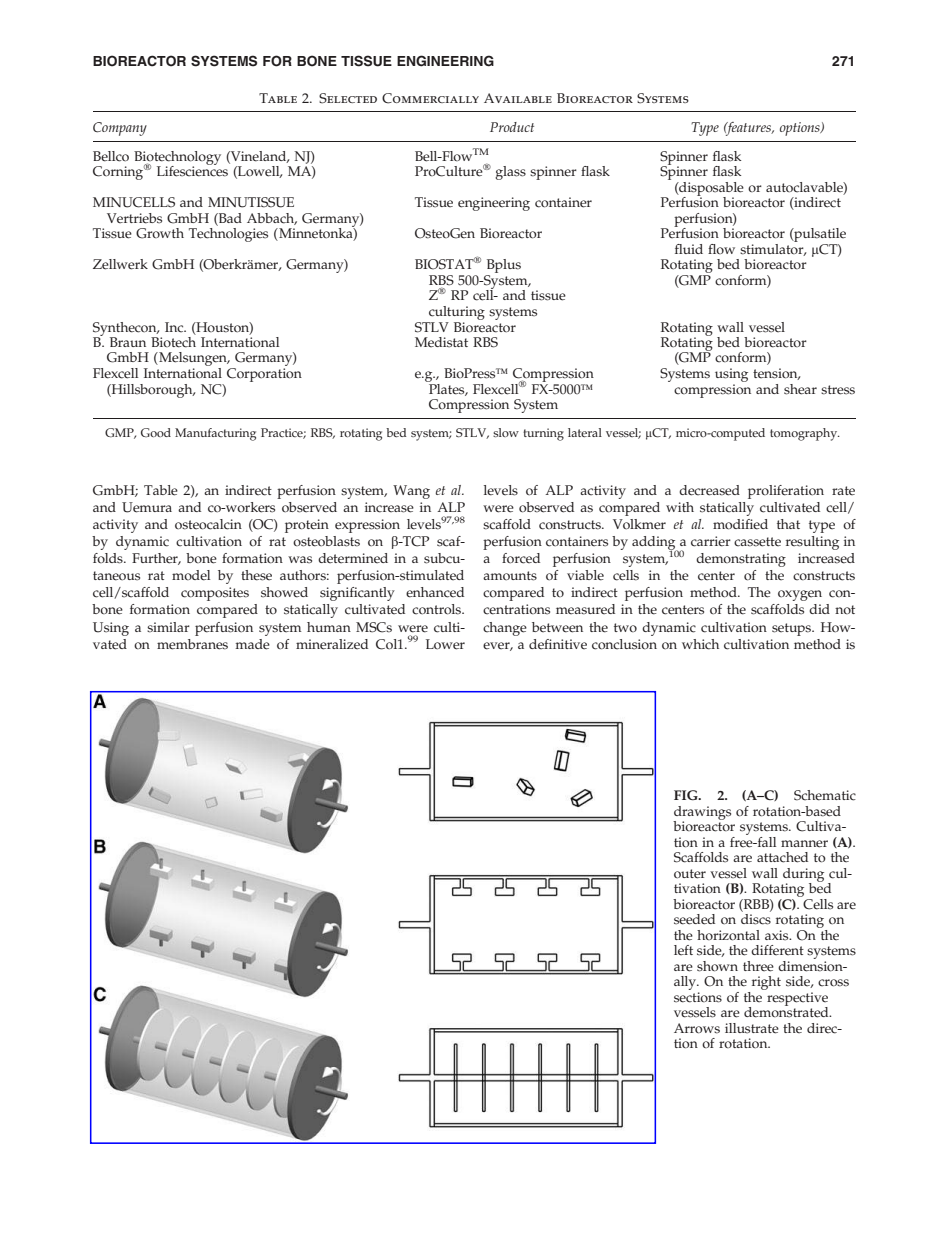 The height and width of the document is (1233, 952). What do you see at coordinates (749, 129) in the document?
I see `features` at bounding box center [749, 129].
